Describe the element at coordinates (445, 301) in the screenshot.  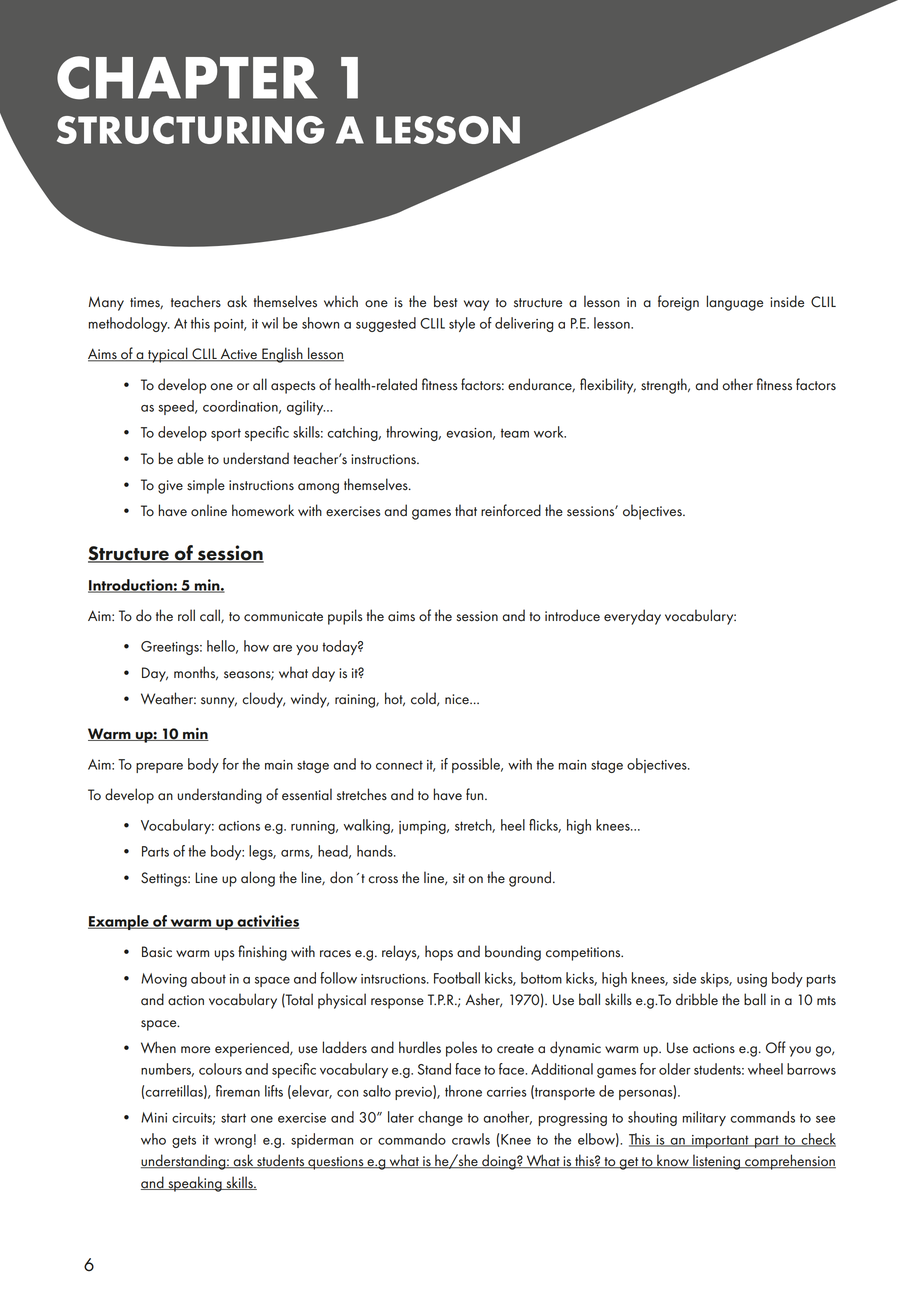
I see `best` at that location.
